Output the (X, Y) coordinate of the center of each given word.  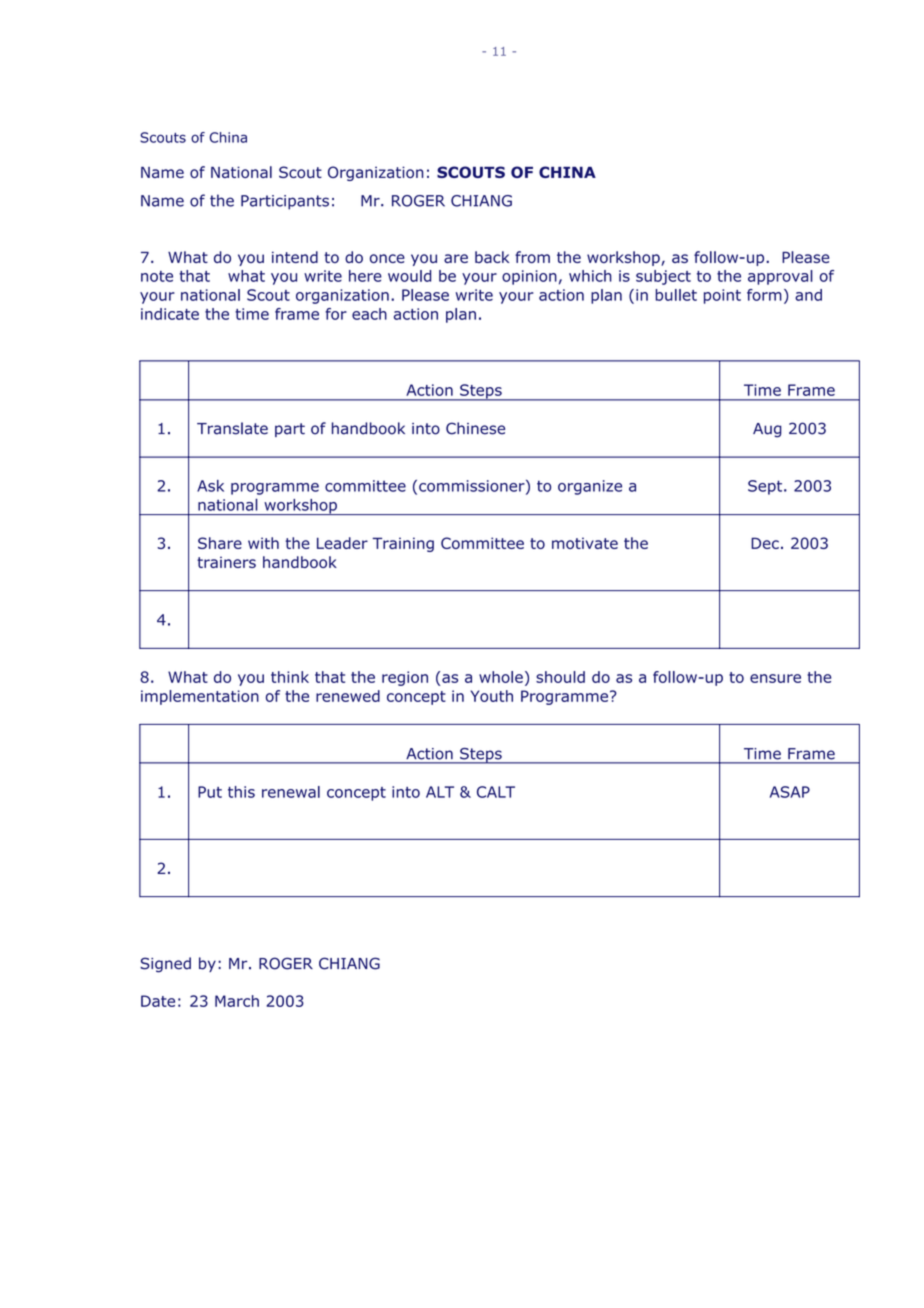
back (492, 257)
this (241, 792)
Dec (765, 543)
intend (295, 257)
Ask (210, 486)
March (237, 1001)
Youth (492, 696)
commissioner (473, 487)
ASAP (790, 792)
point (722, 296)
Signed (165, 965)
